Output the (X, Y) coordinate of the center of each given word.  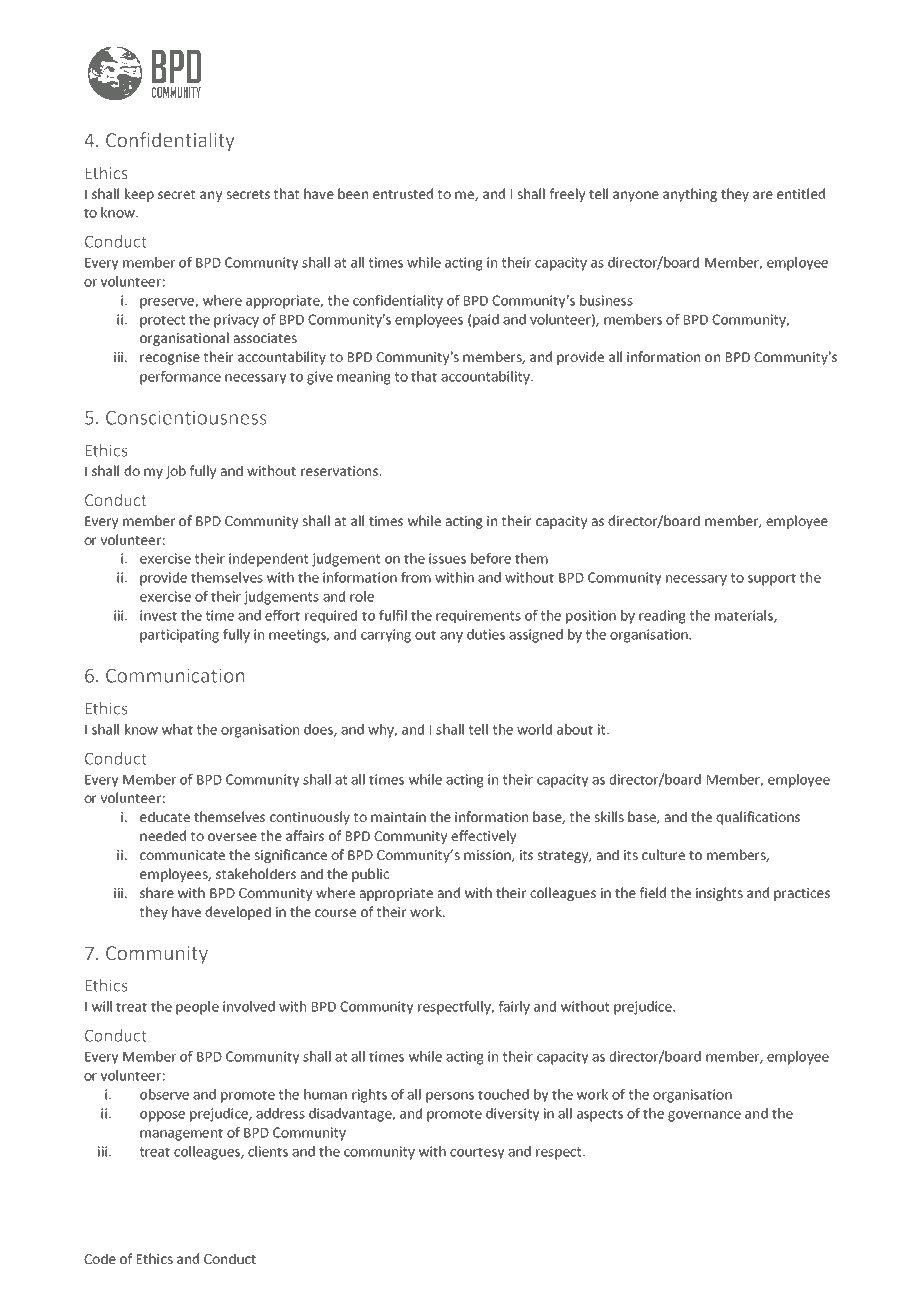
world (534, 729)
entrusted (403, 193)
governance (704, 1116)
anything (690, 195)
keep (139, 195)
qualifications (758, 818)
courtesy (477, 1153)
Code (100, 1258)
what (177, 729)
